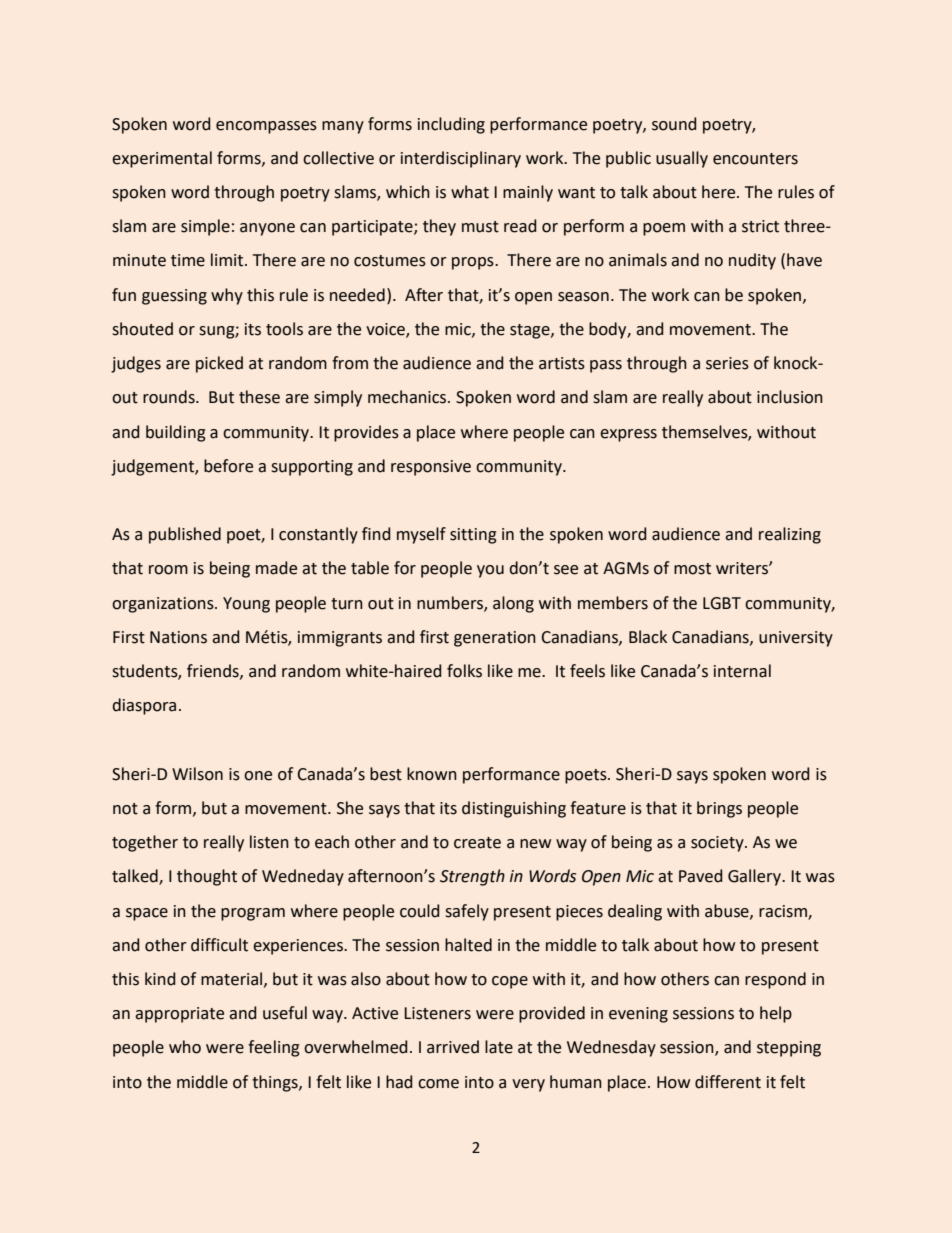 This image has height=1233, width=952. What do you see at coordinates (162, 159) in the image?
I see `experimental` at bounding box center [162, 159].
